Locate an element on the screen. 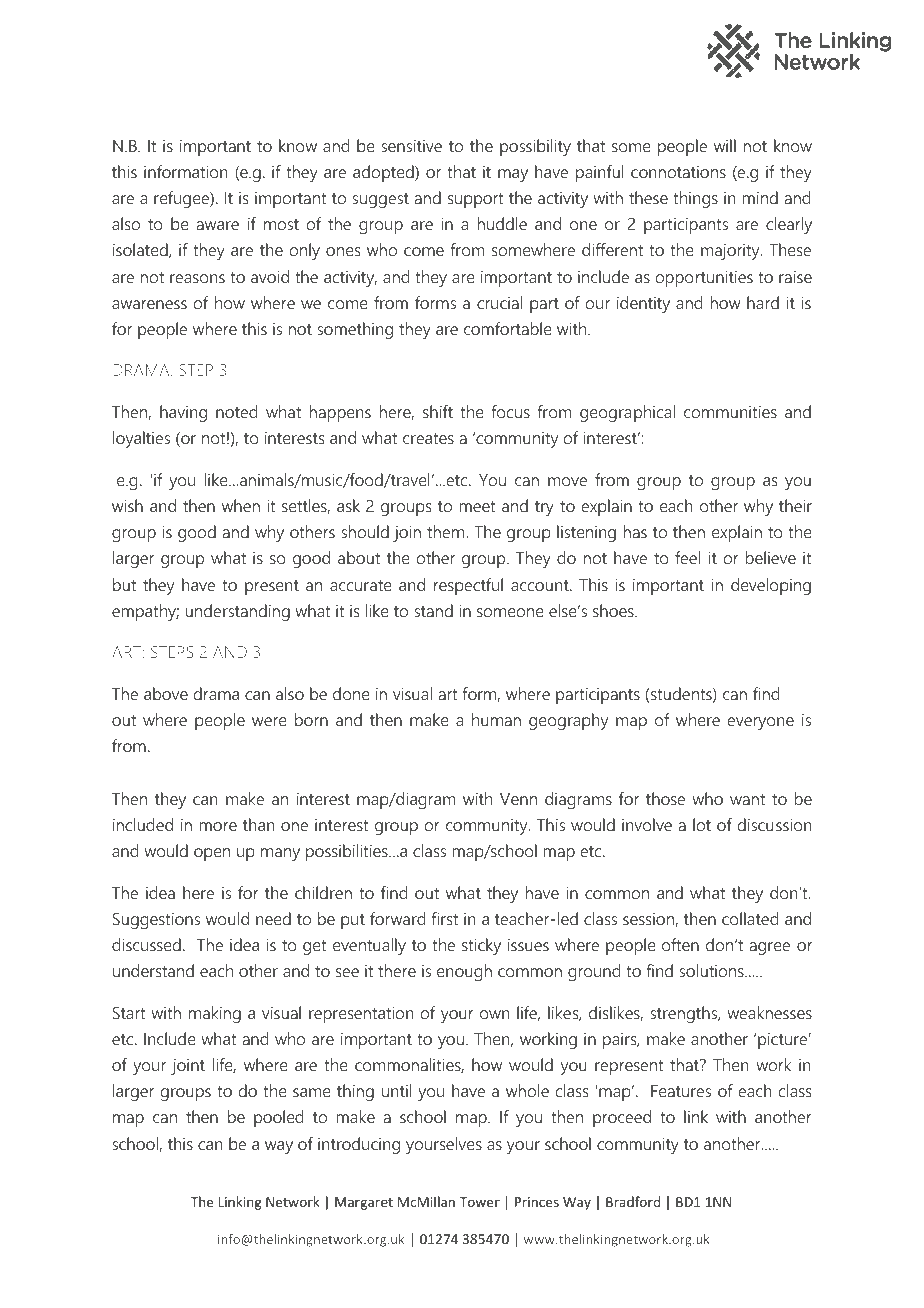 The height and width of the screenshot is (1308, 924). feel is located at coordinates (687, 557).
